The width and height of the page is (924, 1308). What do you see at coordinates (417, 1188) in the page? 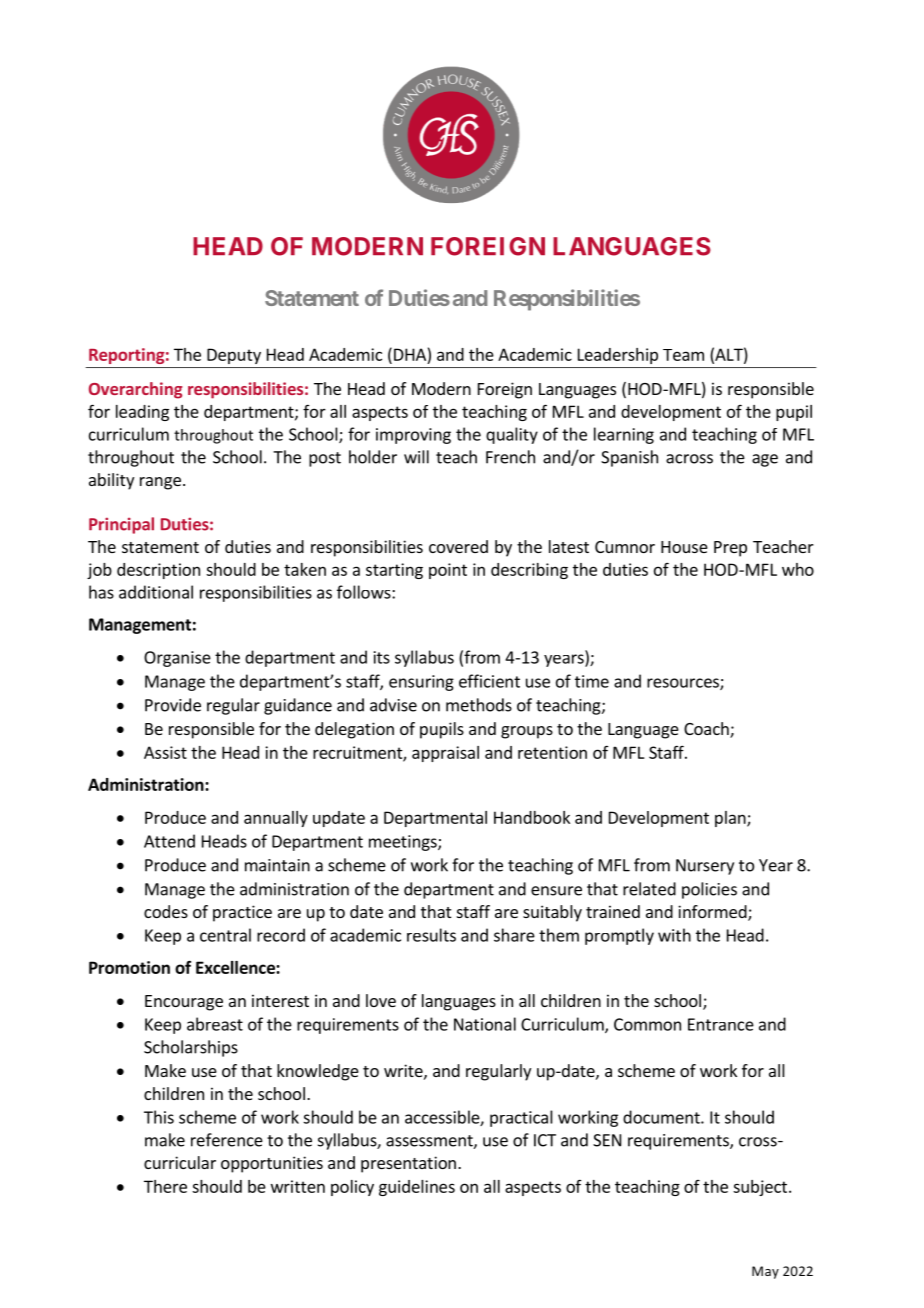
I see `guidelines` at bounding box center [417, 1188].
